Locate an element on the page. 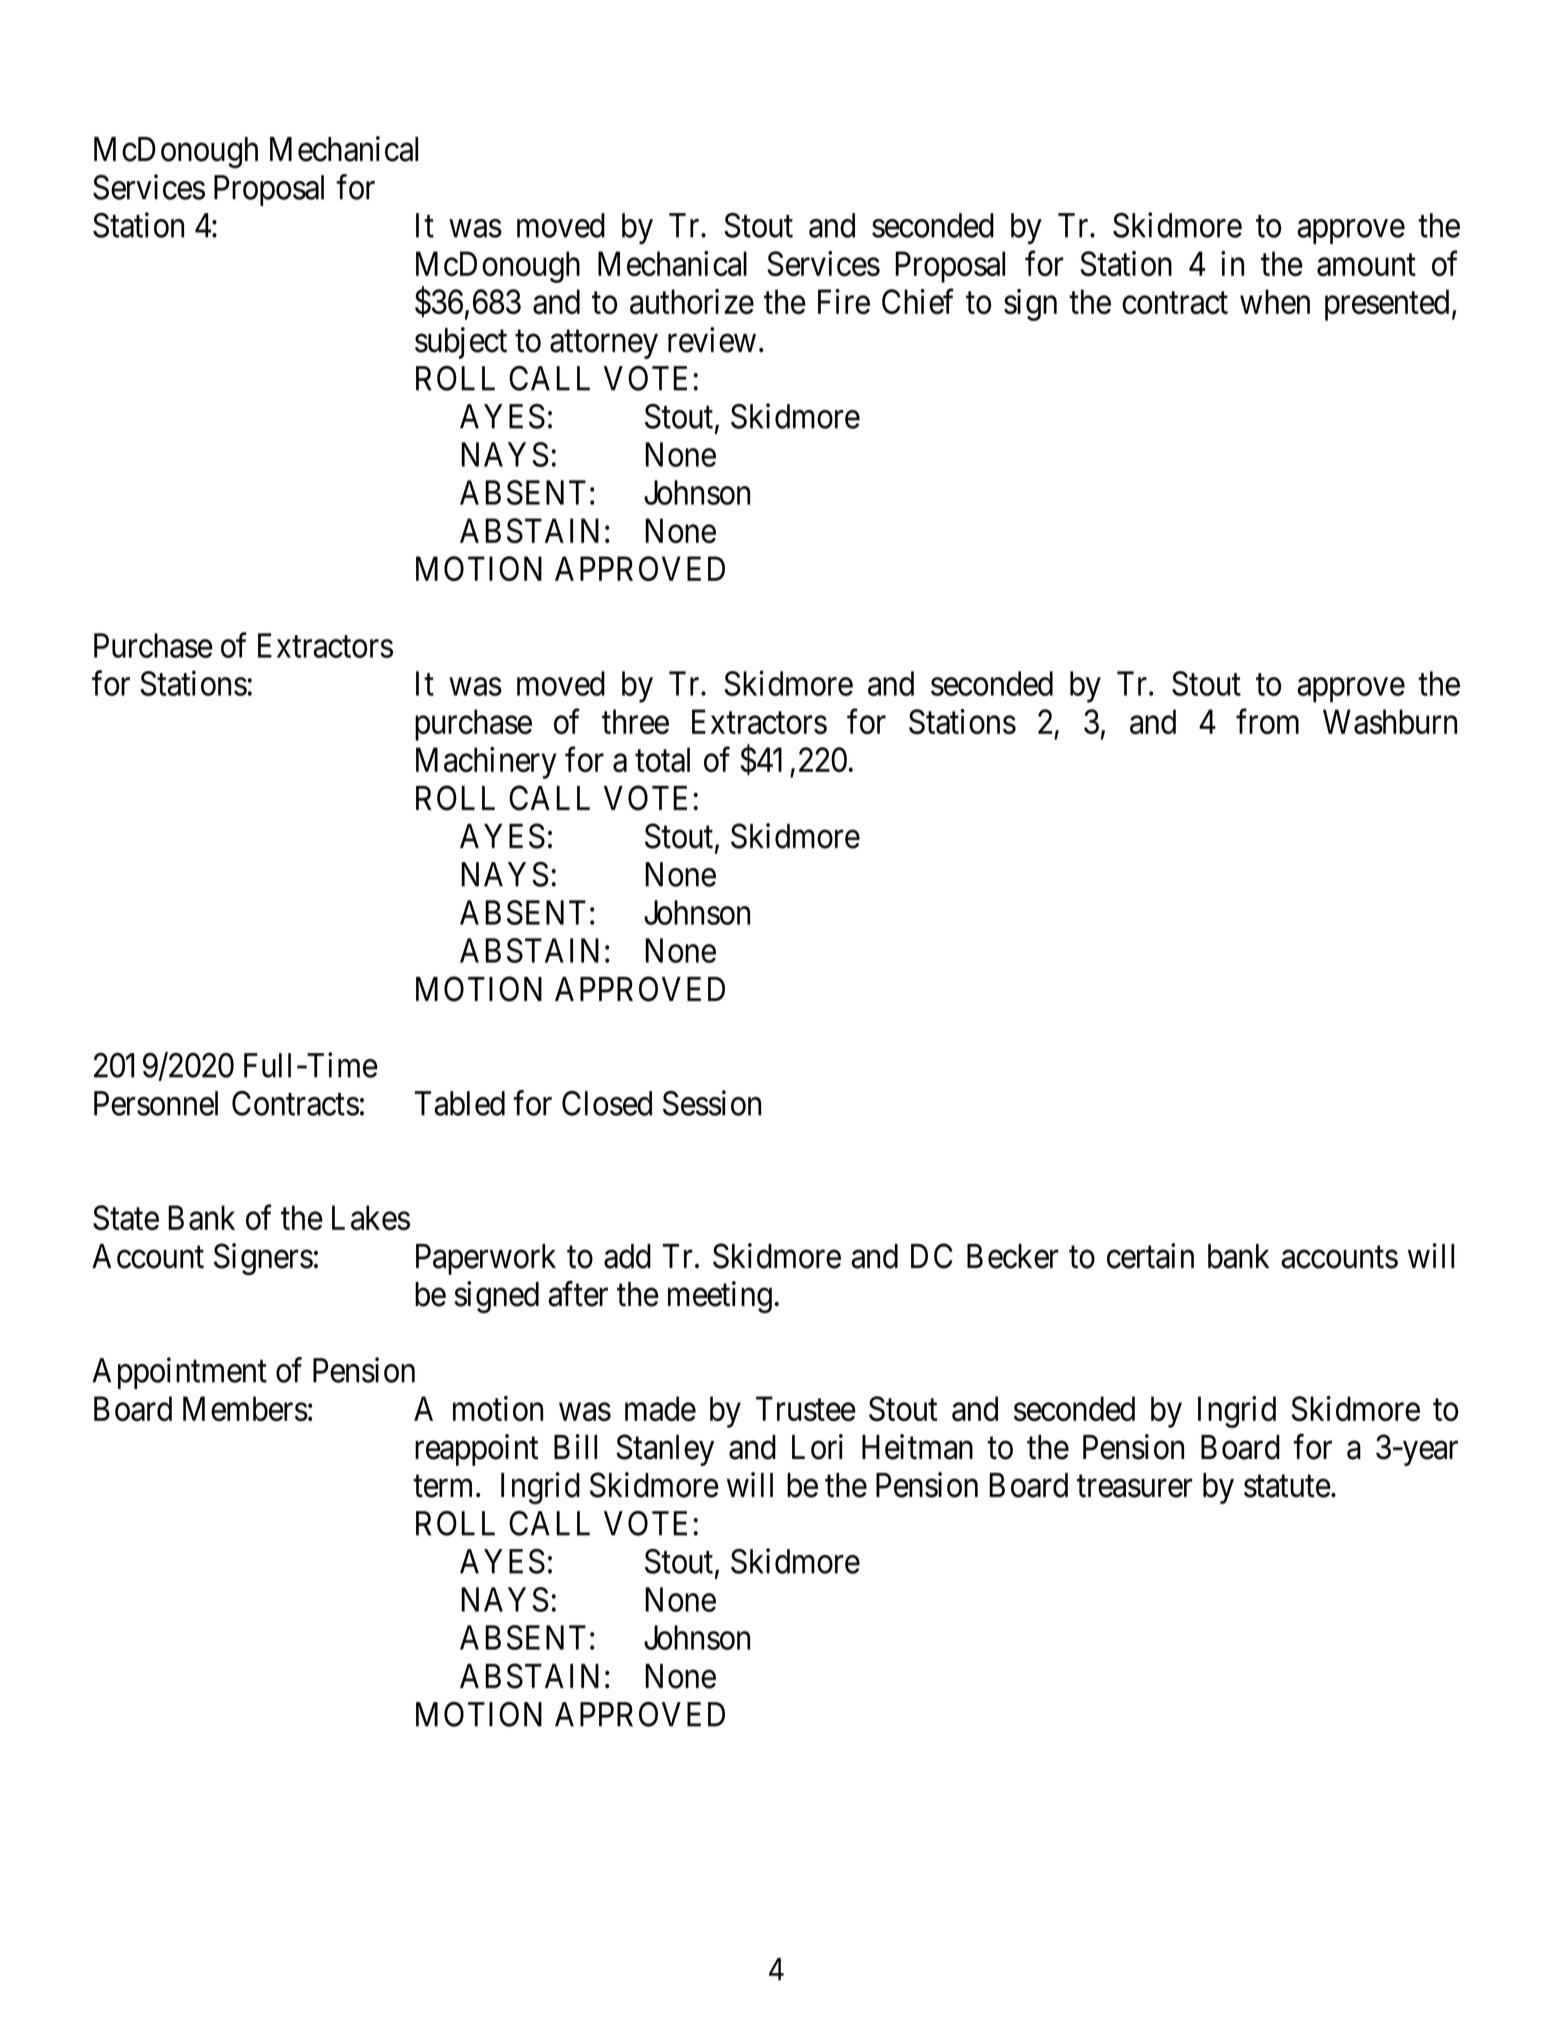 The width and height of the document is (1562, 2022). certain is located at coordinates (1150, 1256).
